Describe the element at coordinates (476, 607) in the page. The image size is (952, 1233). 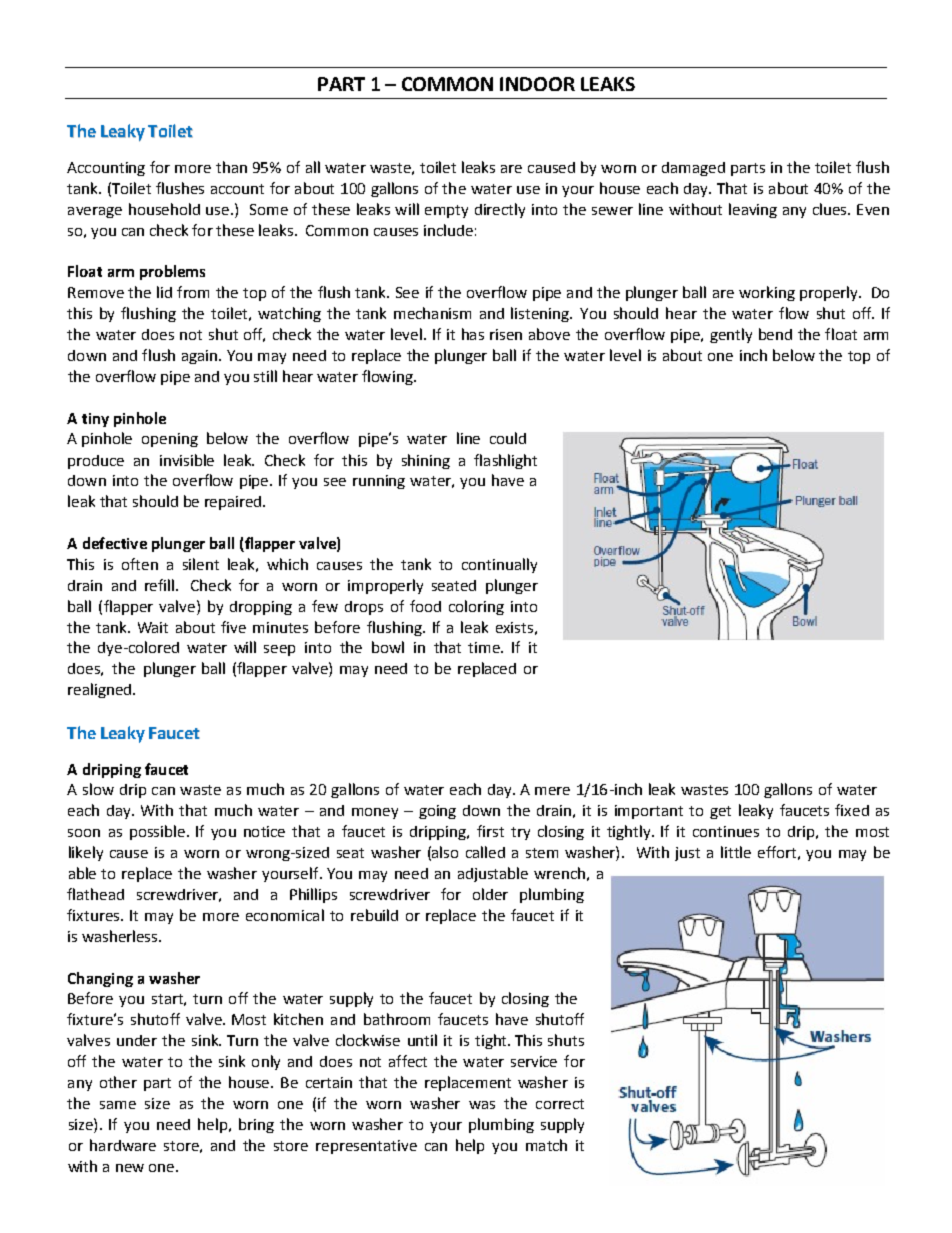
I see `coloring` at that location.
